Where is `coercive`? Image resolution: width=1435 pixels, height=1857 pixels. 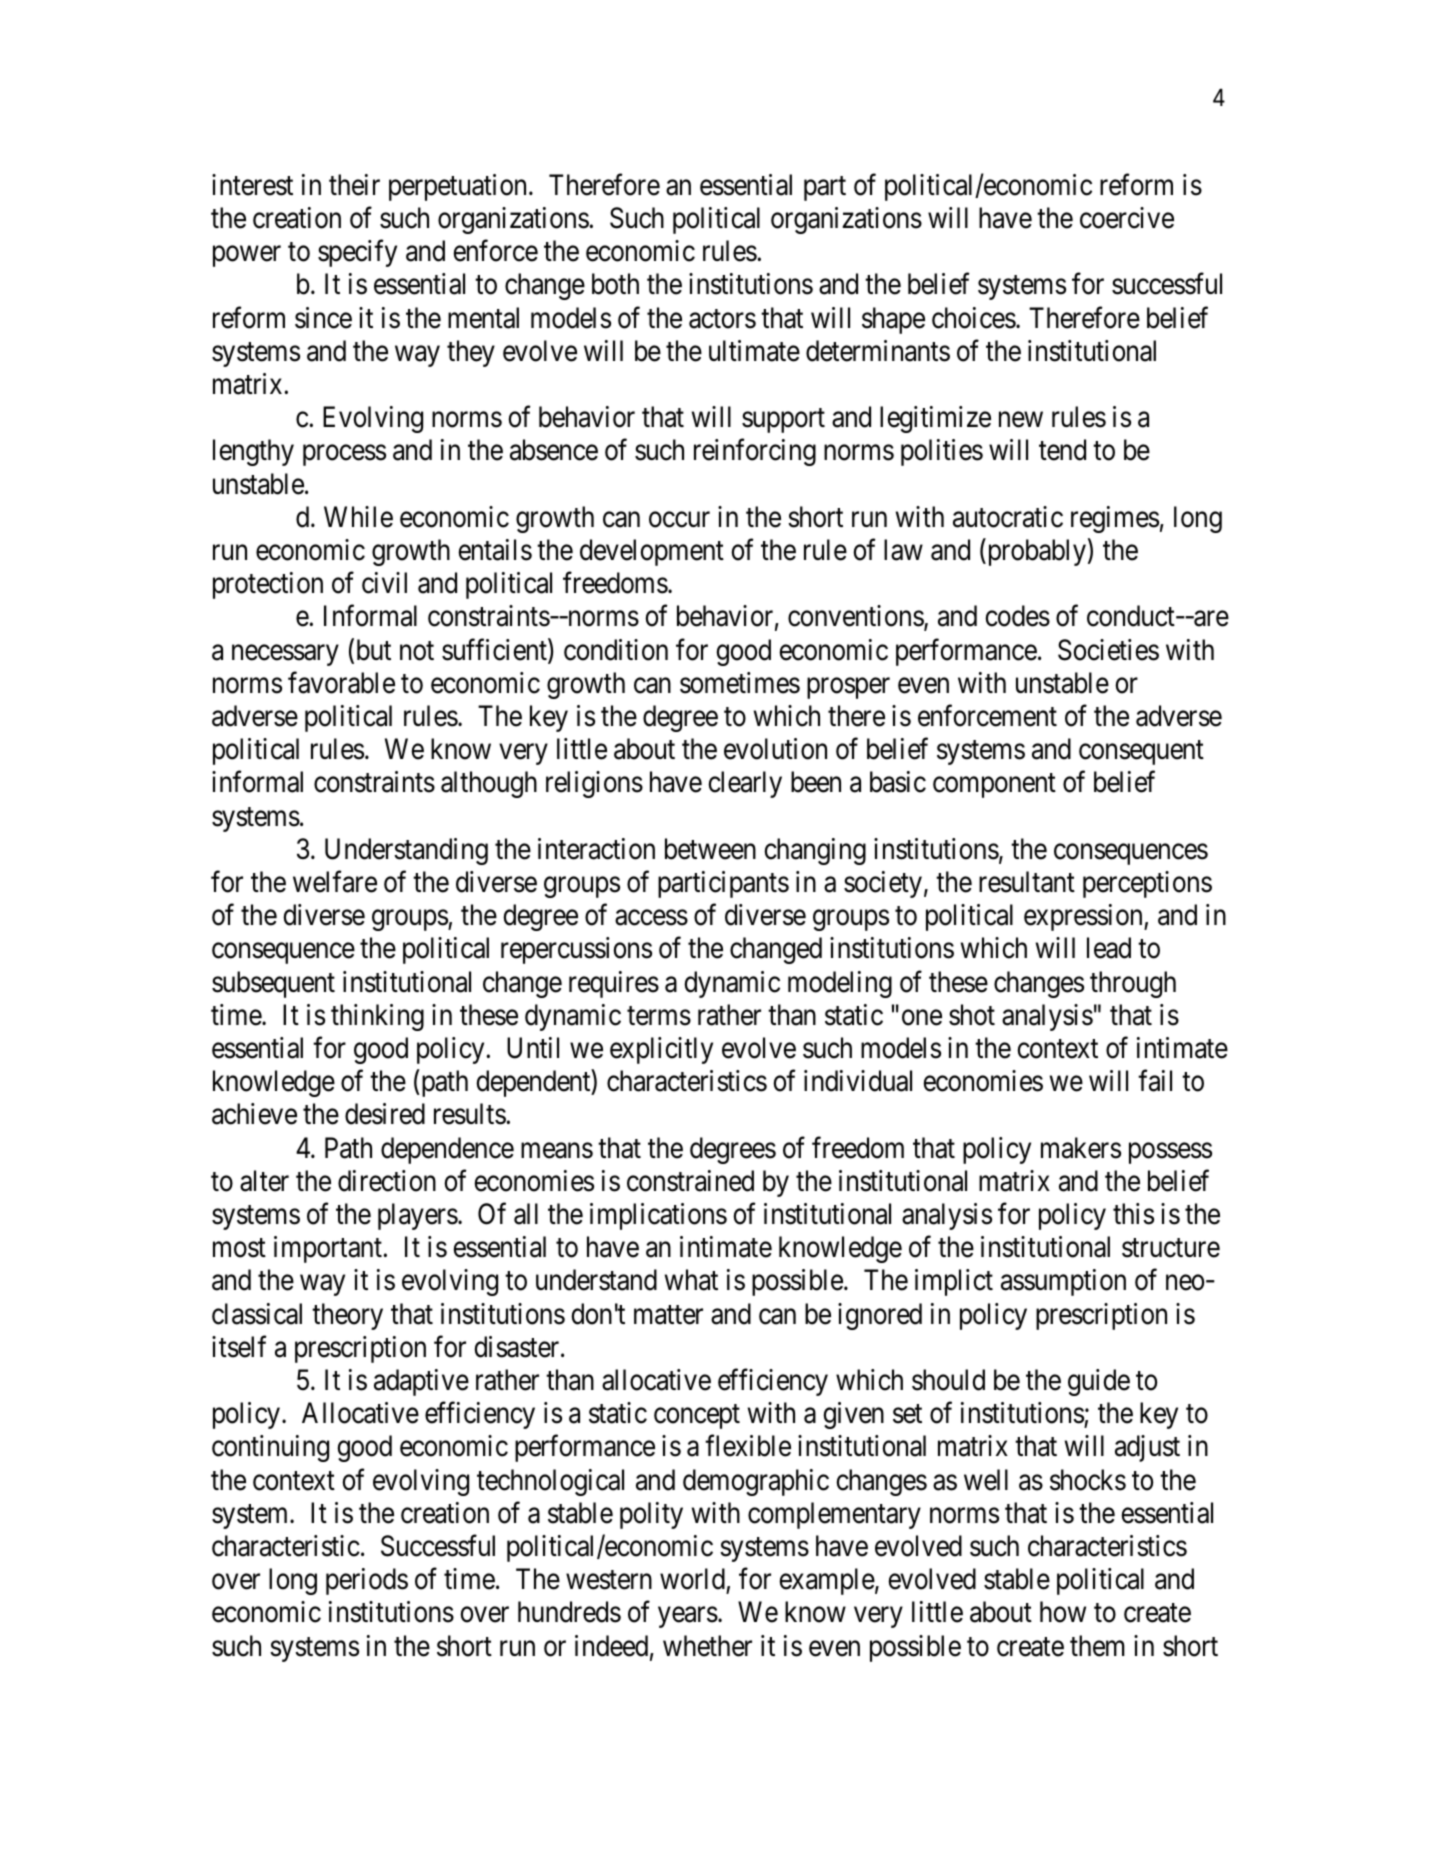
coercive is located at coordinates (1127, 218).
